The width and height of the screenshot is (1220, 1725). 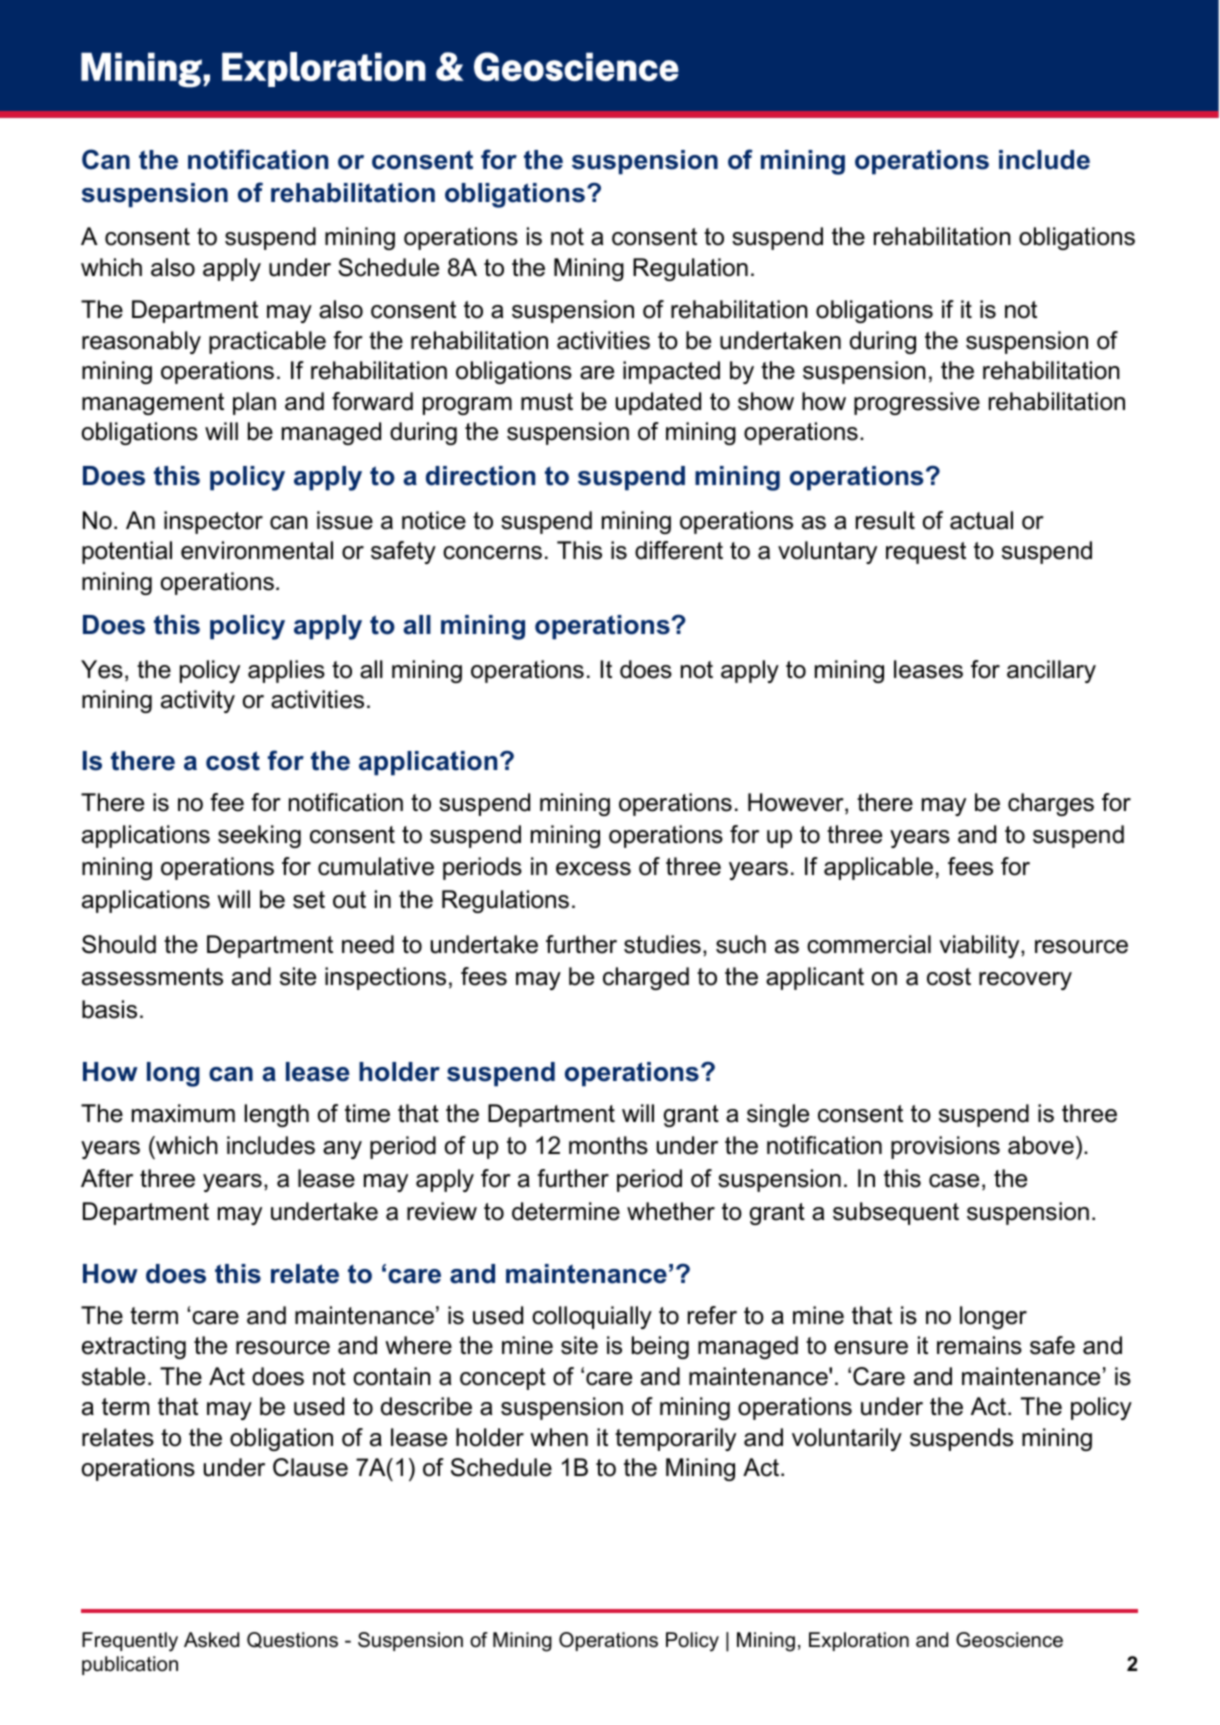 What do you see at coordinates (211, 1640) in the screenshot?
I see `Asked` at bounding box center [211, 1640].
